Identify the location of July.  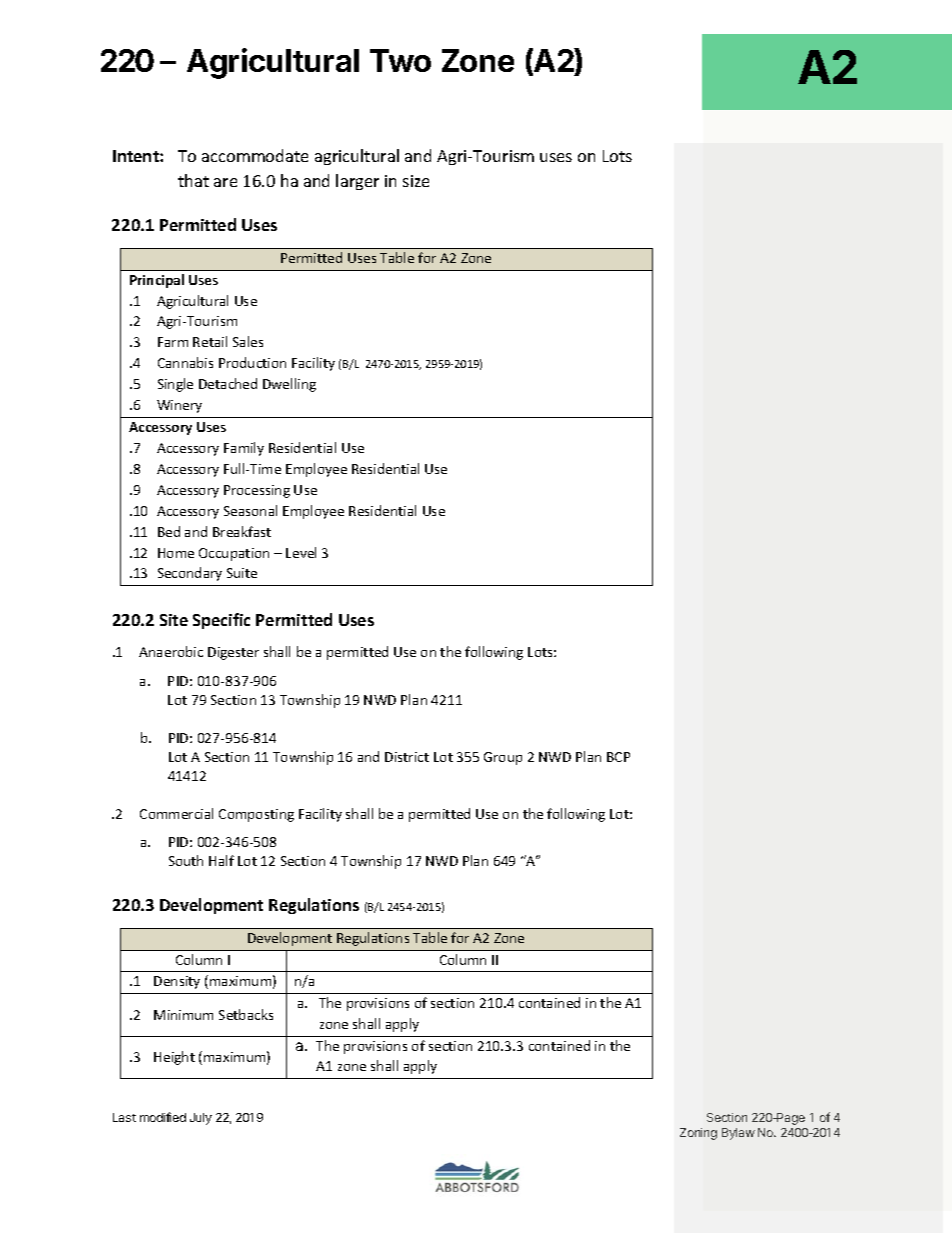
(201, 1119).
